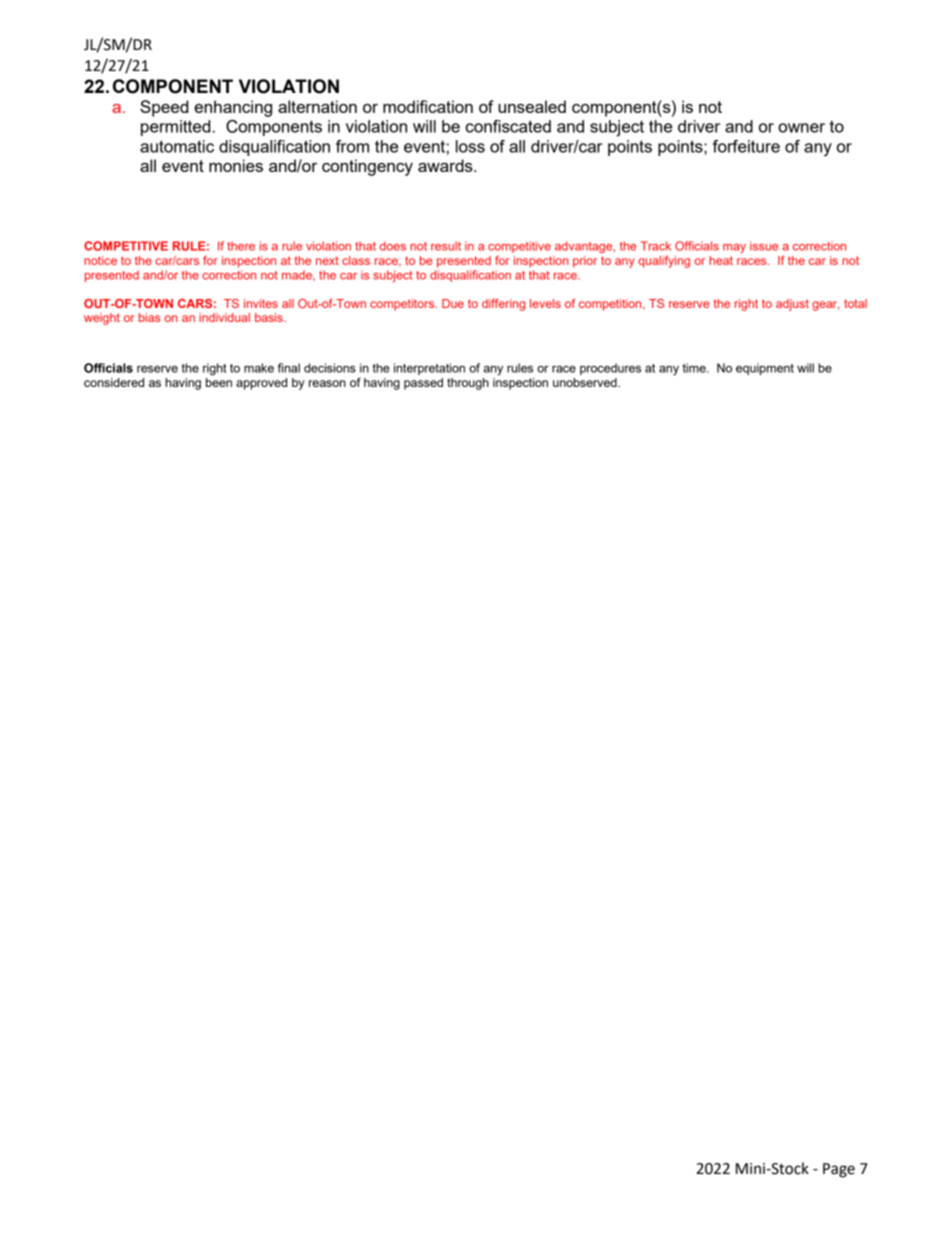  What do you see at coordinates (261, 384) in the image?
I see `approved` at bounding box center [261, 384].
